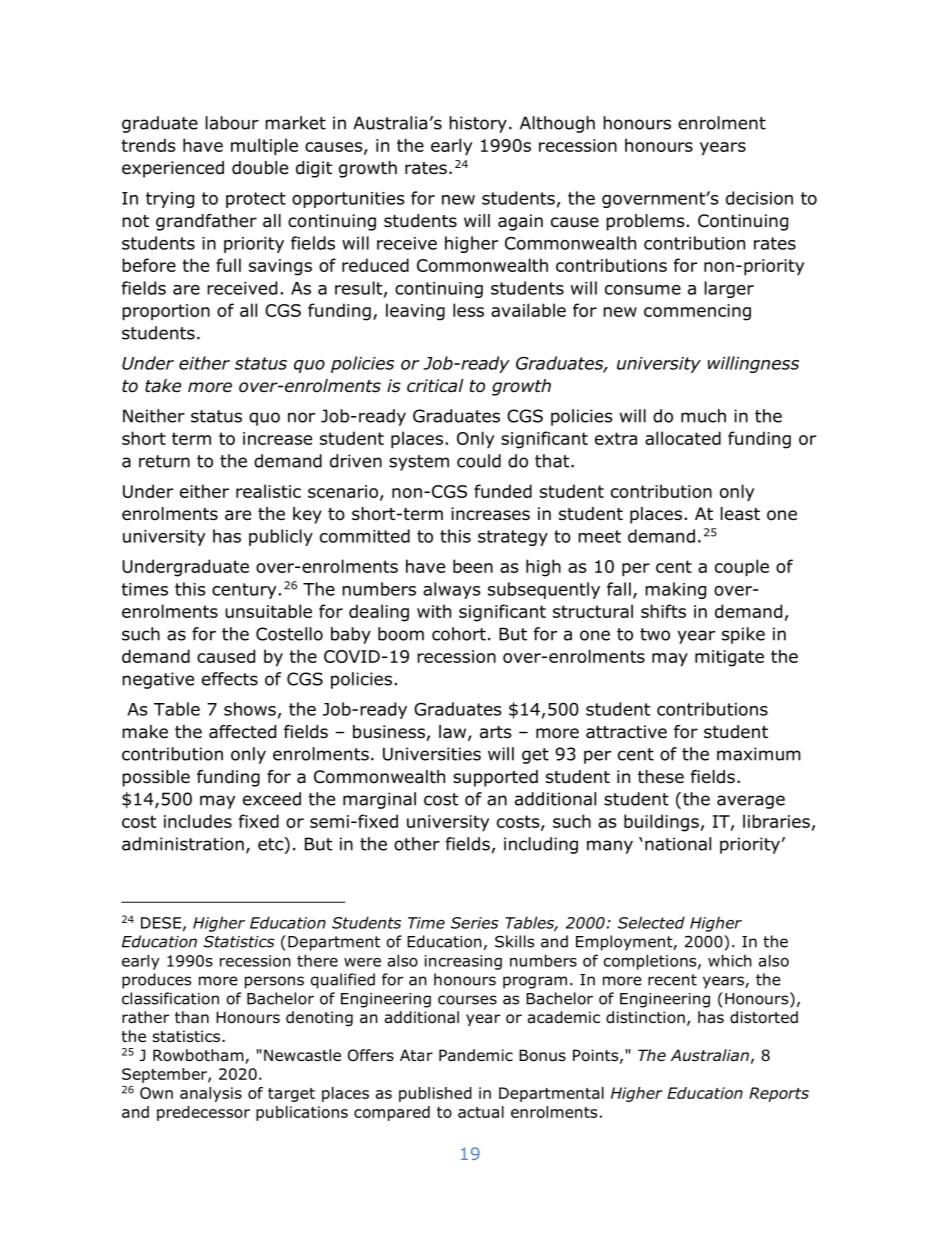  What do you see at coordinates (230, 679) in the image?
I see `effects` at bounding box center [230, 679].
